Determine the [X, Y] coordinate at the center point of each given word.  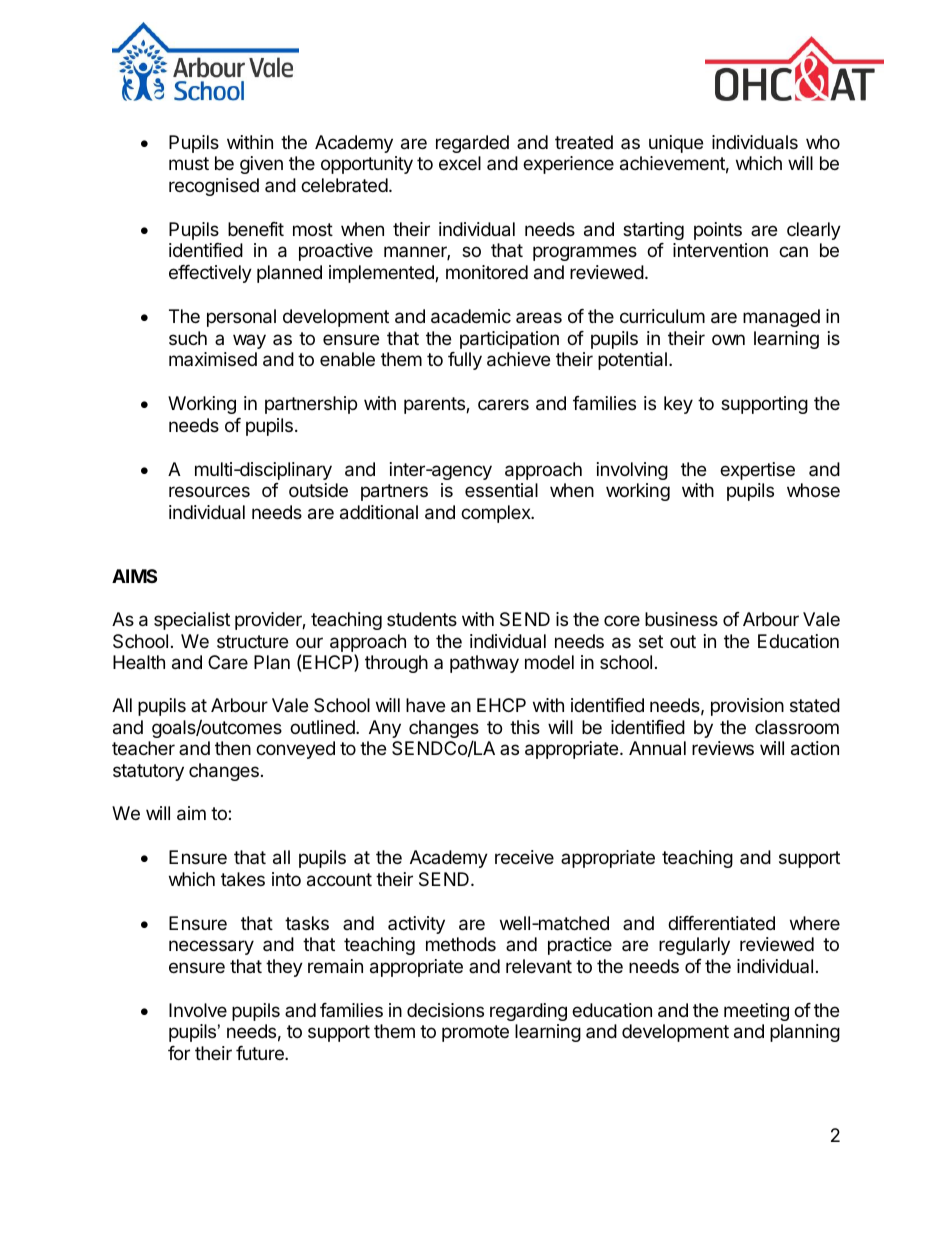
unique [676, 144]
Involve [198, 1010]
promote [475, 1033]
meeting [756, 1012]
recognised [214, 187]
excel [460, 163]
